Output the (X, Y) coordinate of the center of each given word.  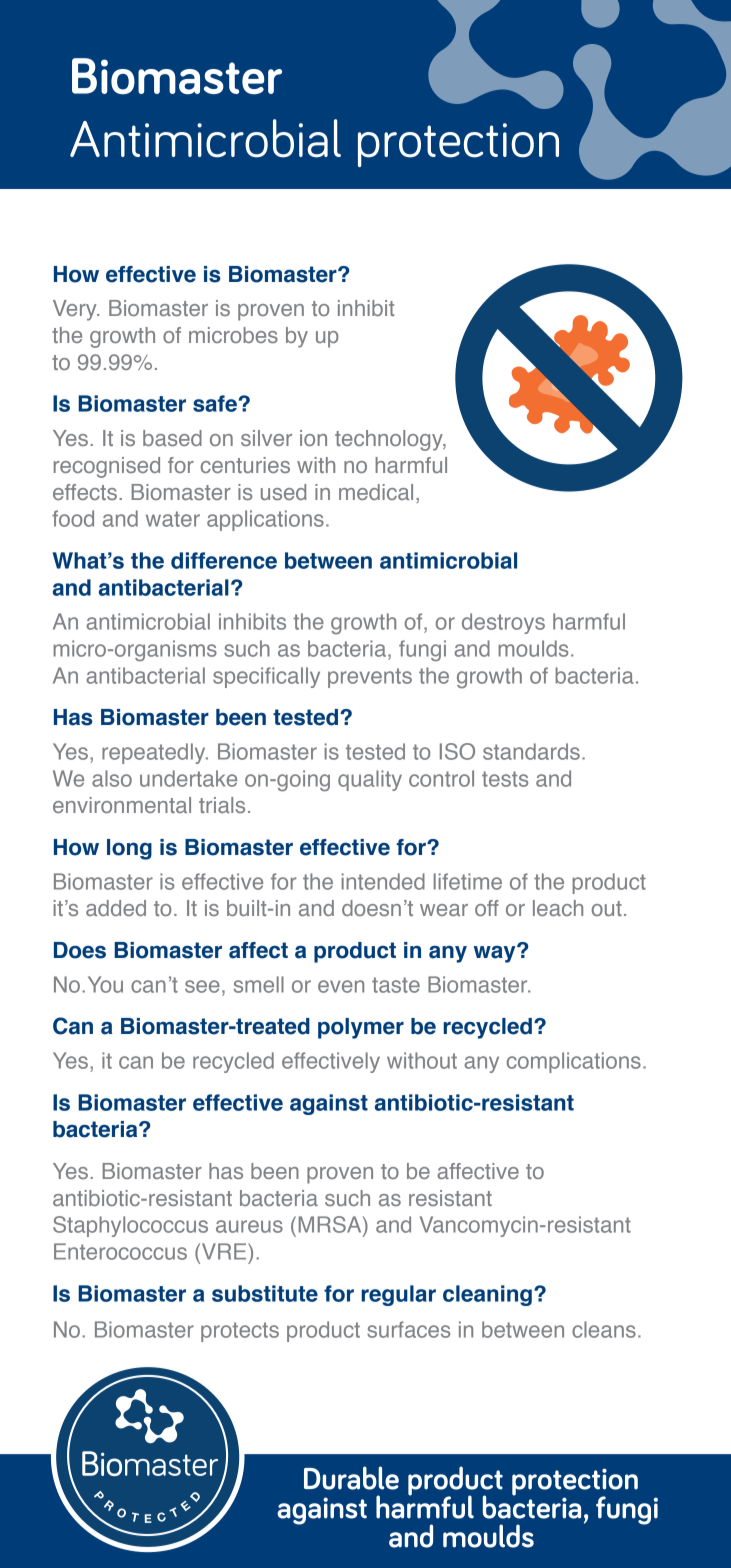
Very (76, 310)
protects (240, 1332)
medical (376, 492)
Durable (351, 1478)
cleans (604, 1329)
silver (266, 438)
